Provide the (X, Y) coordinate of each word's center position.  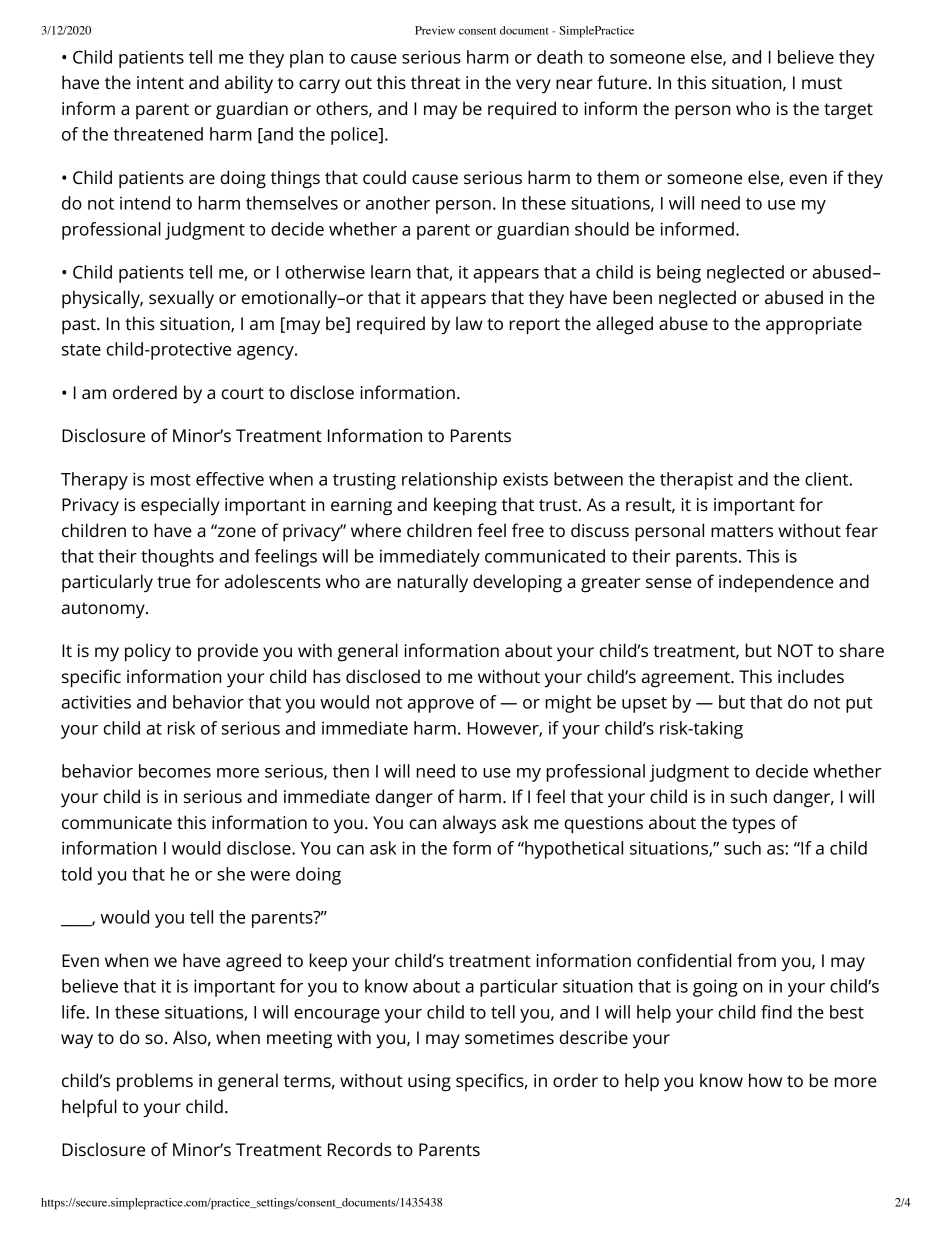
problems (155, 1082)
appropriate (814, 326)
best (847, 1012)
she (231, 874)
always (469, 824)
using (429, 1083)
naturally (433, 583)
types (753, 825)
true (174, 582)
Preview (435, 30)
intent (160, 82)
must (822, 83)
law (469, 323)
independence (776, 583)
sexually (181, 299)
